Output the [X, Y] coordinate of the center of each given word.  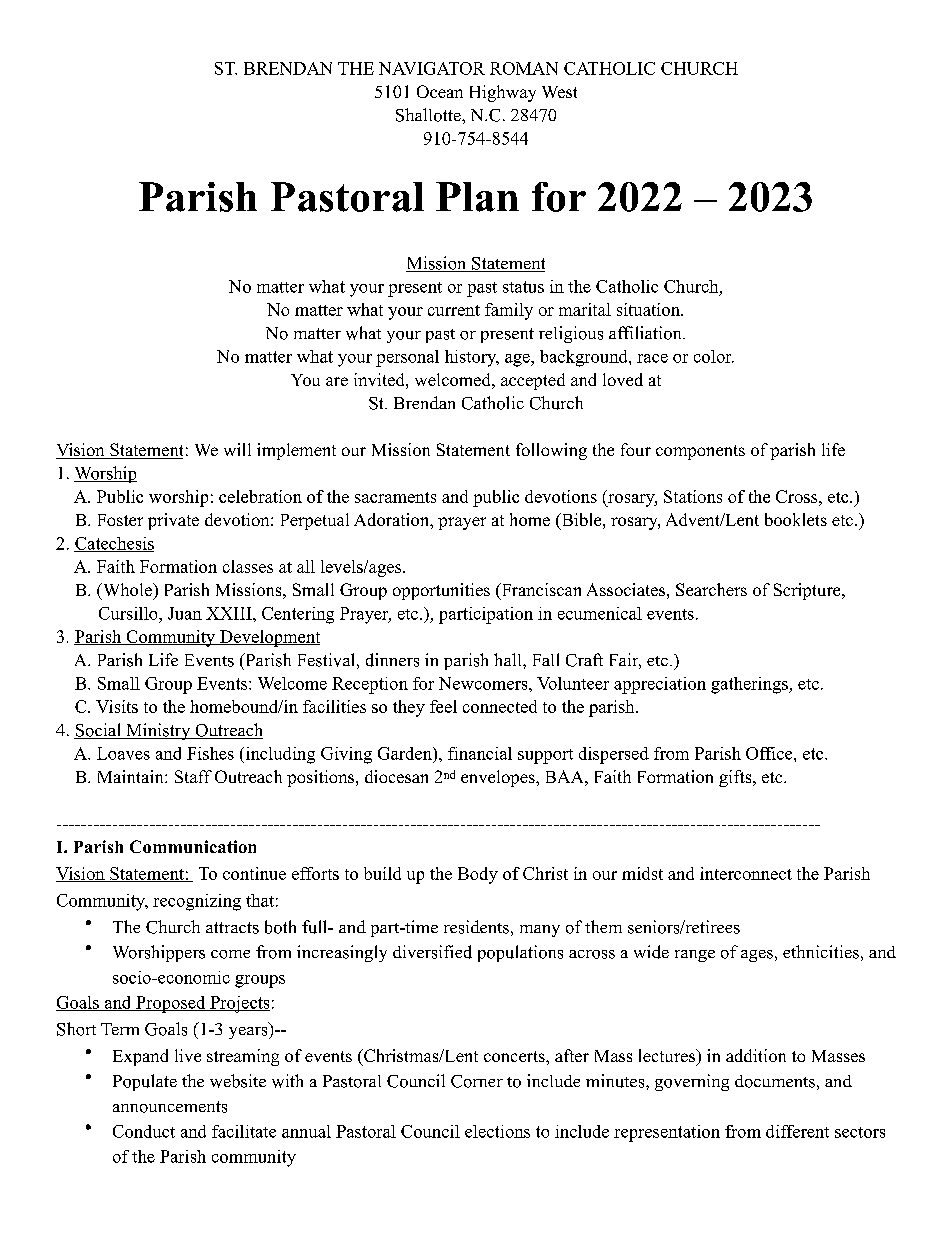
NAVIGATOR [432, 68]
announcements [170, 1107]
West [559, 92]
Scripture [808, 591]
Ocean [440, 91]
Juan [185, 613]
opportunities [441, 591]
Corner [477, 1081]
